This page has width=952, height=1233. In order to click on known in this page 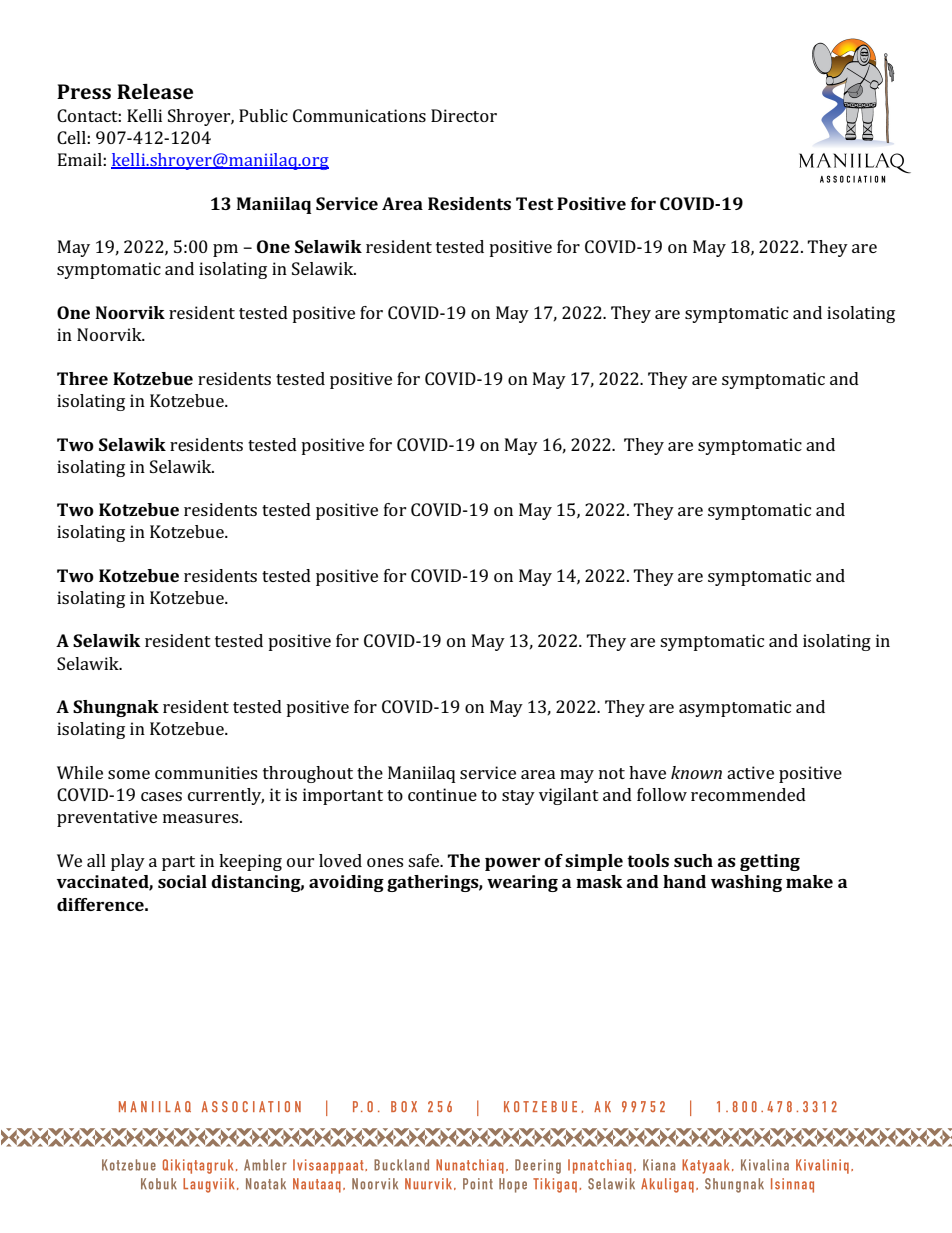, I will do `click(696, 772)`.
